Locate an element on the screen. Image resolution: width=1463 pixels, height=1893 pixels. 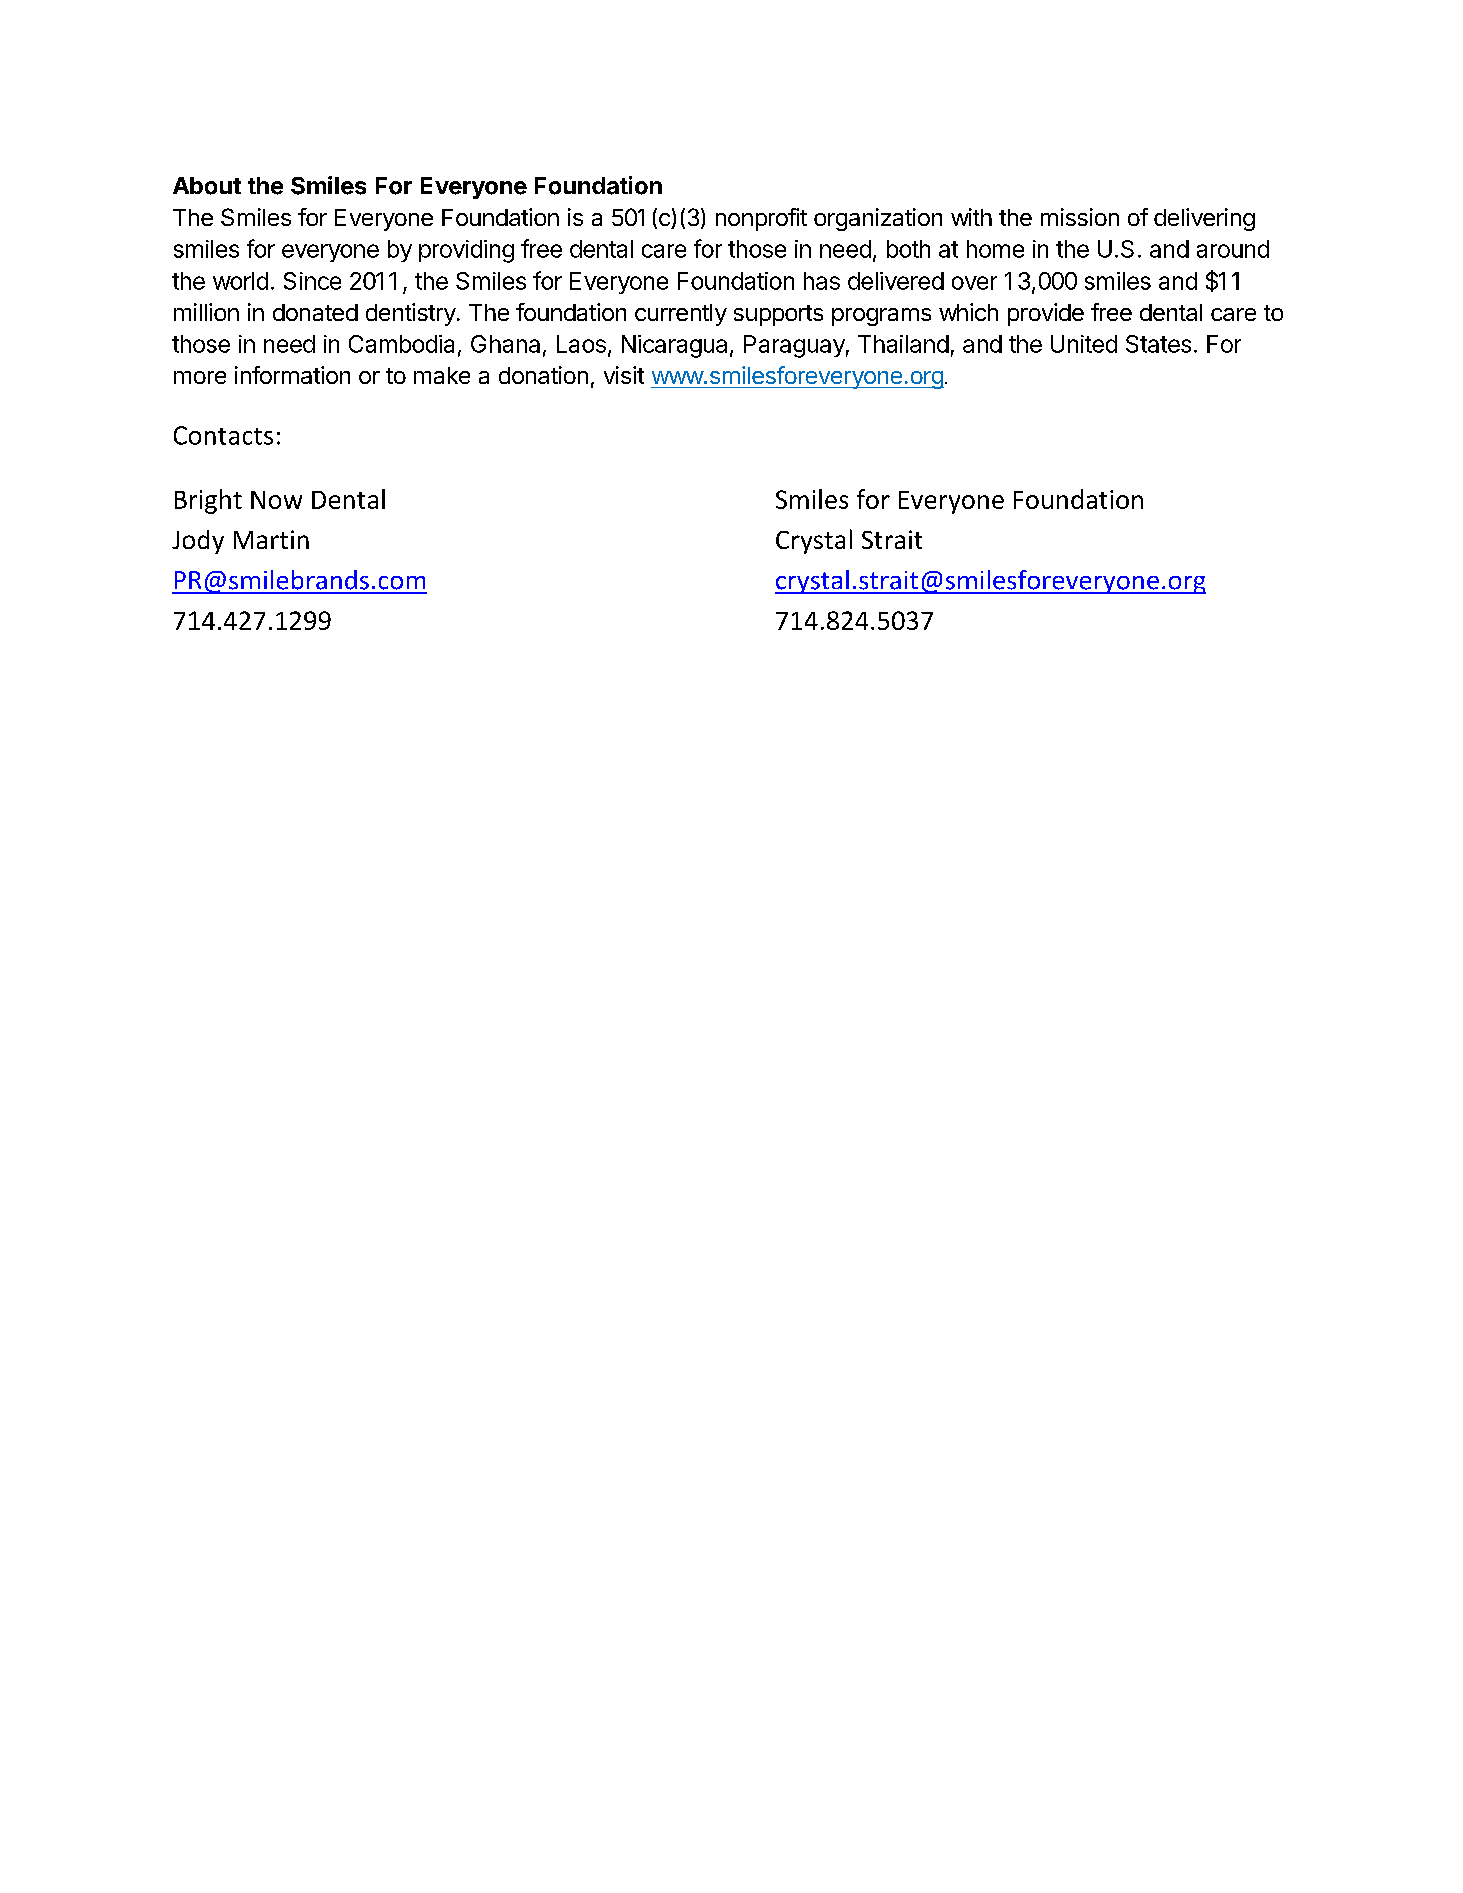
Since is located at coordinates (312, 281).
